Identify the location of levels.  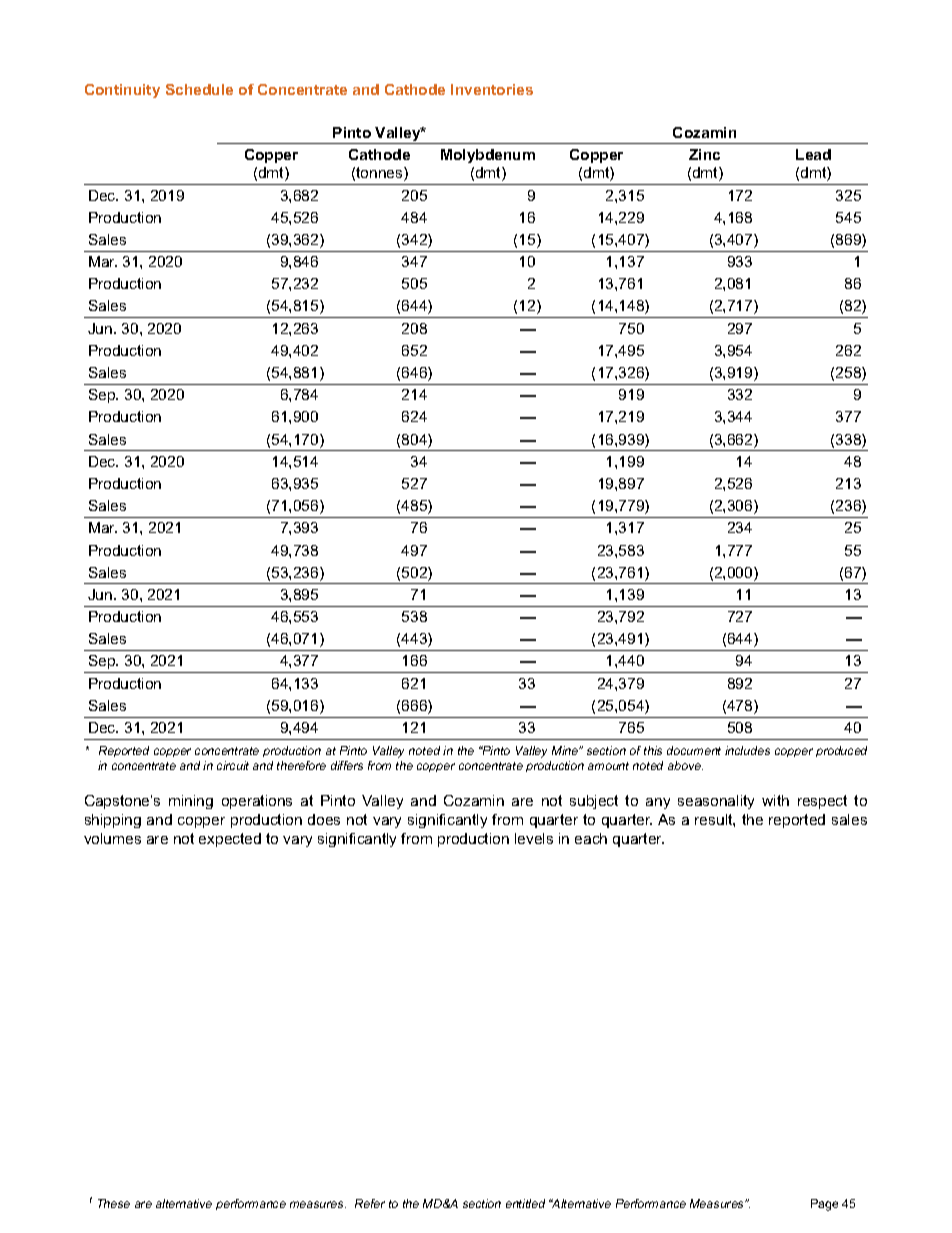
(534, 838).
